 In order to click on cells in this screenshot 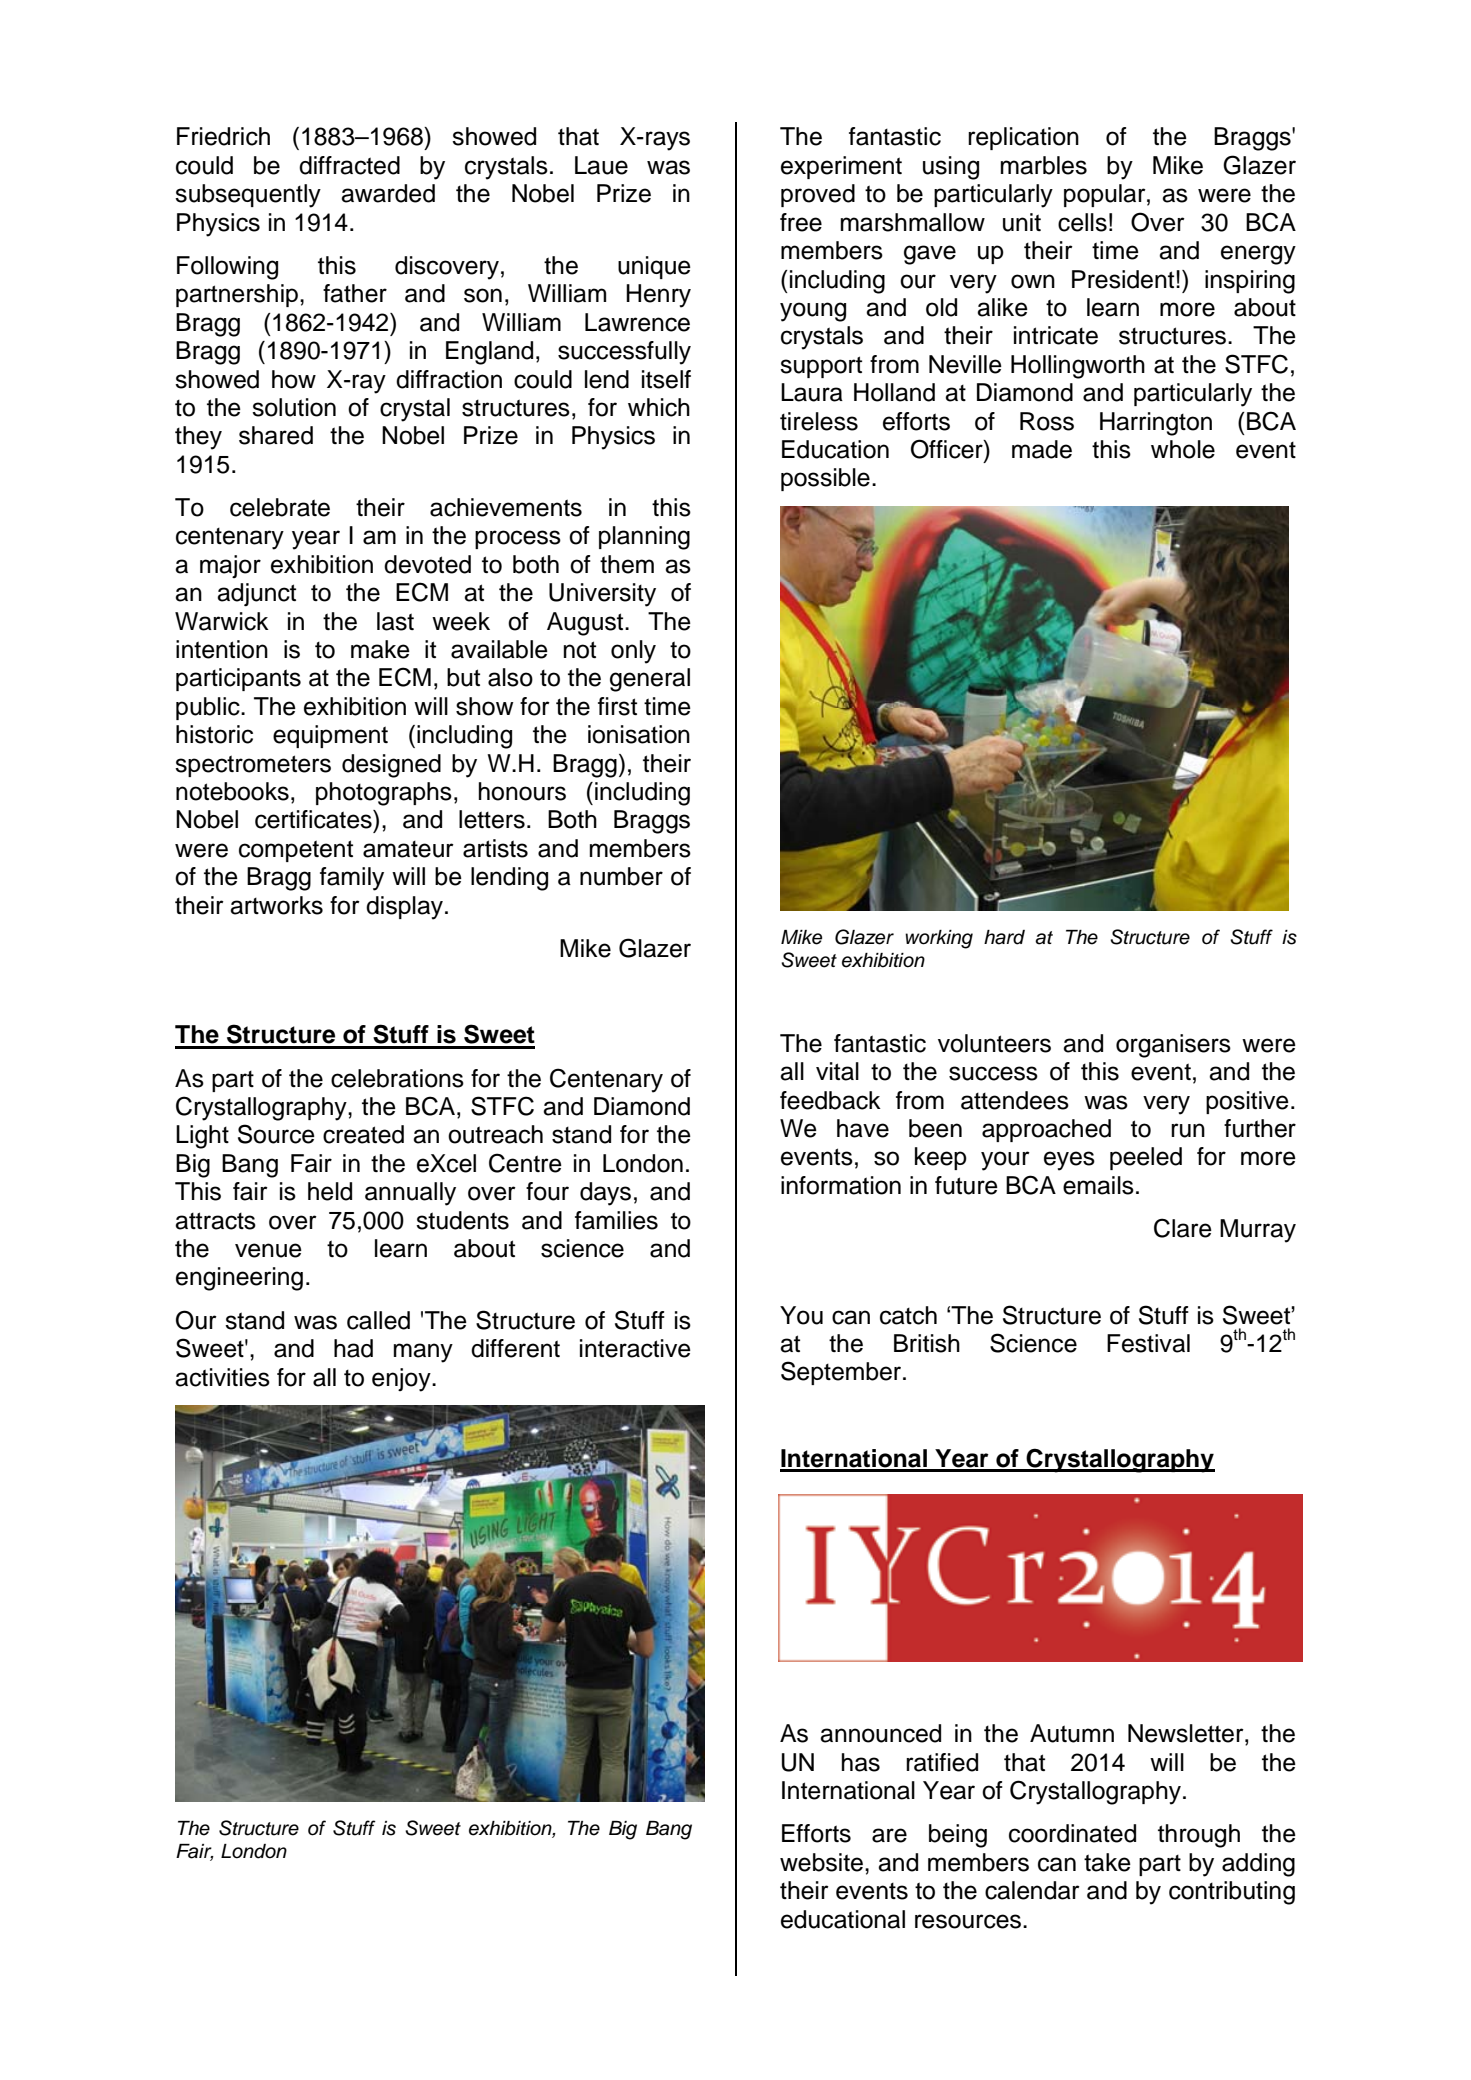, I will do `click(1082, 222)`.
